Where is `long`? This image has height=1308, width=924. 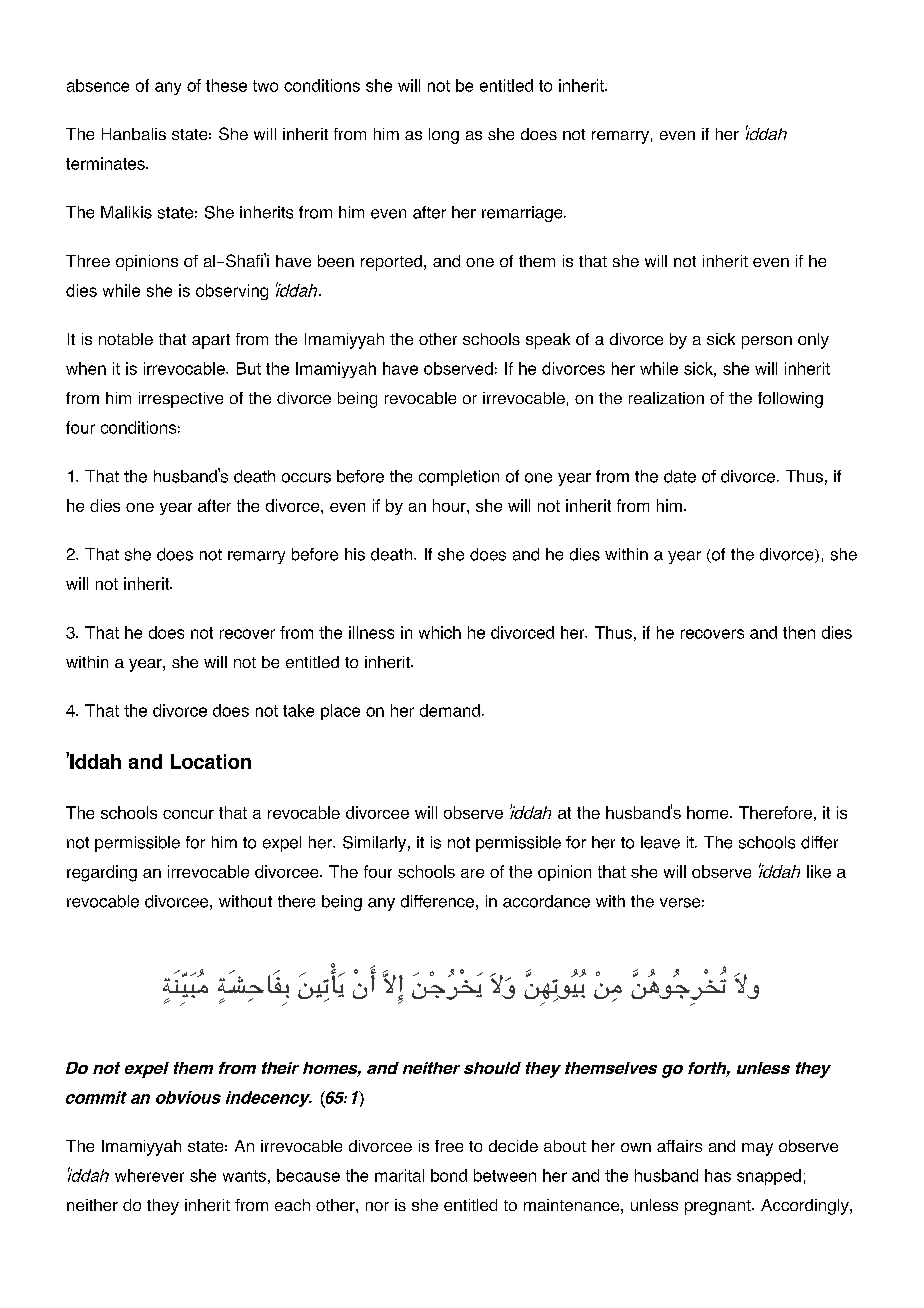 long is located at coordinates (444, 136).
